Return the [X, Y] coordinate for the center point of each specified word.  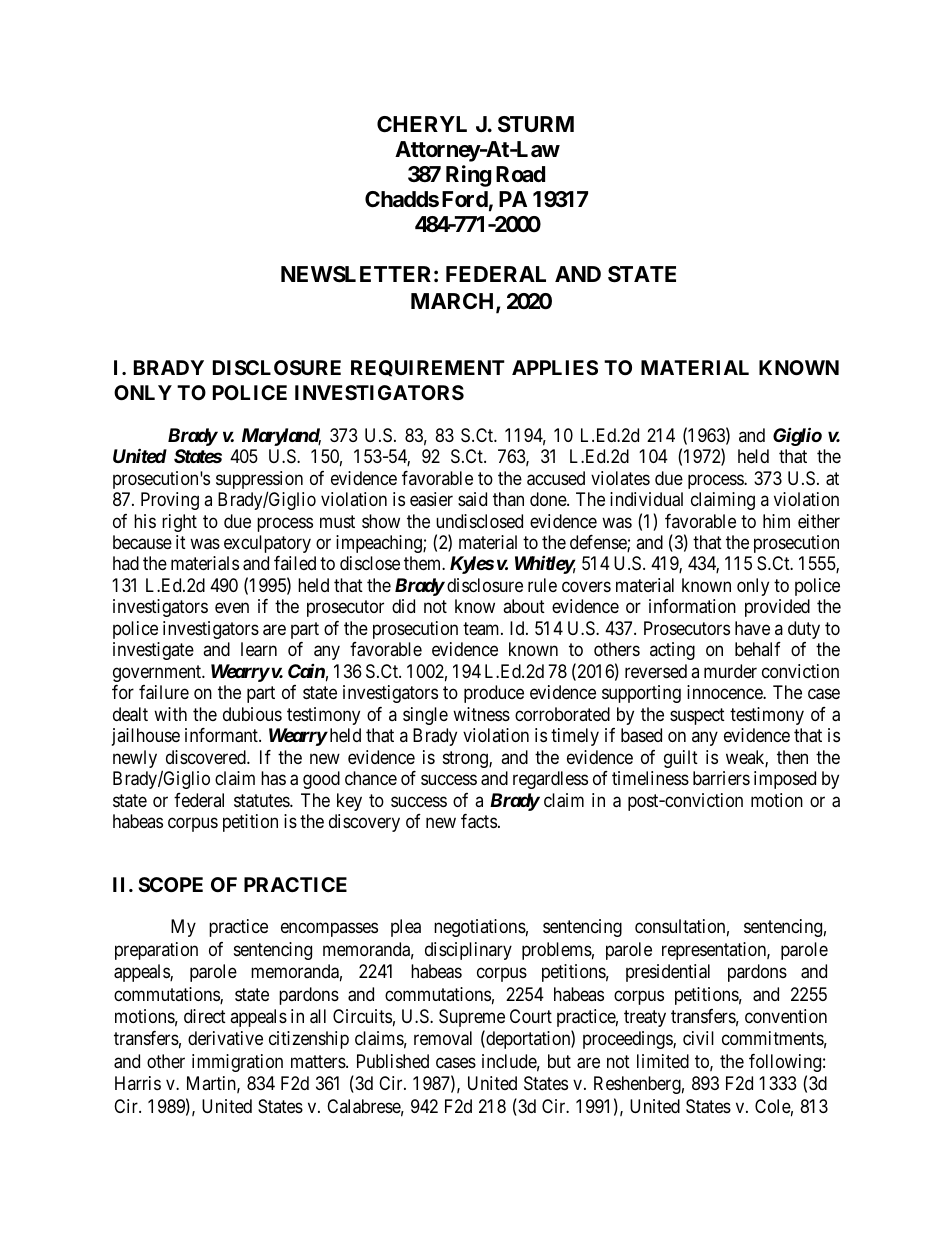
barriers [721, 778]
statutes [262, 801]
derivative [225, 1038]
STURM [536, 124]
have [752, 628]
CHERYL [422, 124]
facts [479, 821]
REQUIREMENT [428, 368]
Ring [468, 176]
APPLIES [555, 367]
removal [443, 1038]
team [482, 628]
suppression [259, 481]
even [232, 608]
